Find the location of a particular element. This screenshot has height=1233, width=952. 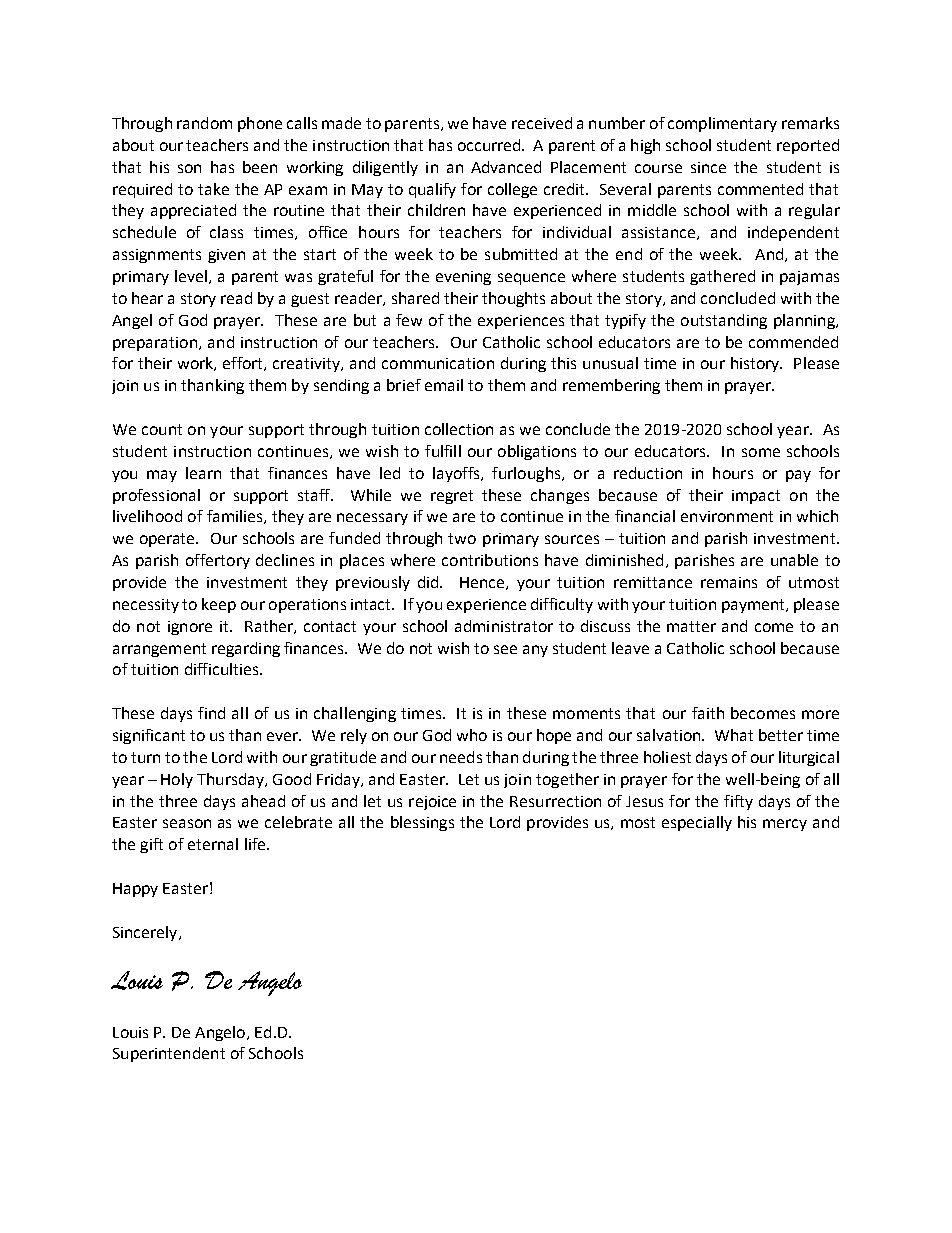

see is located at coordinates (505, 649).
